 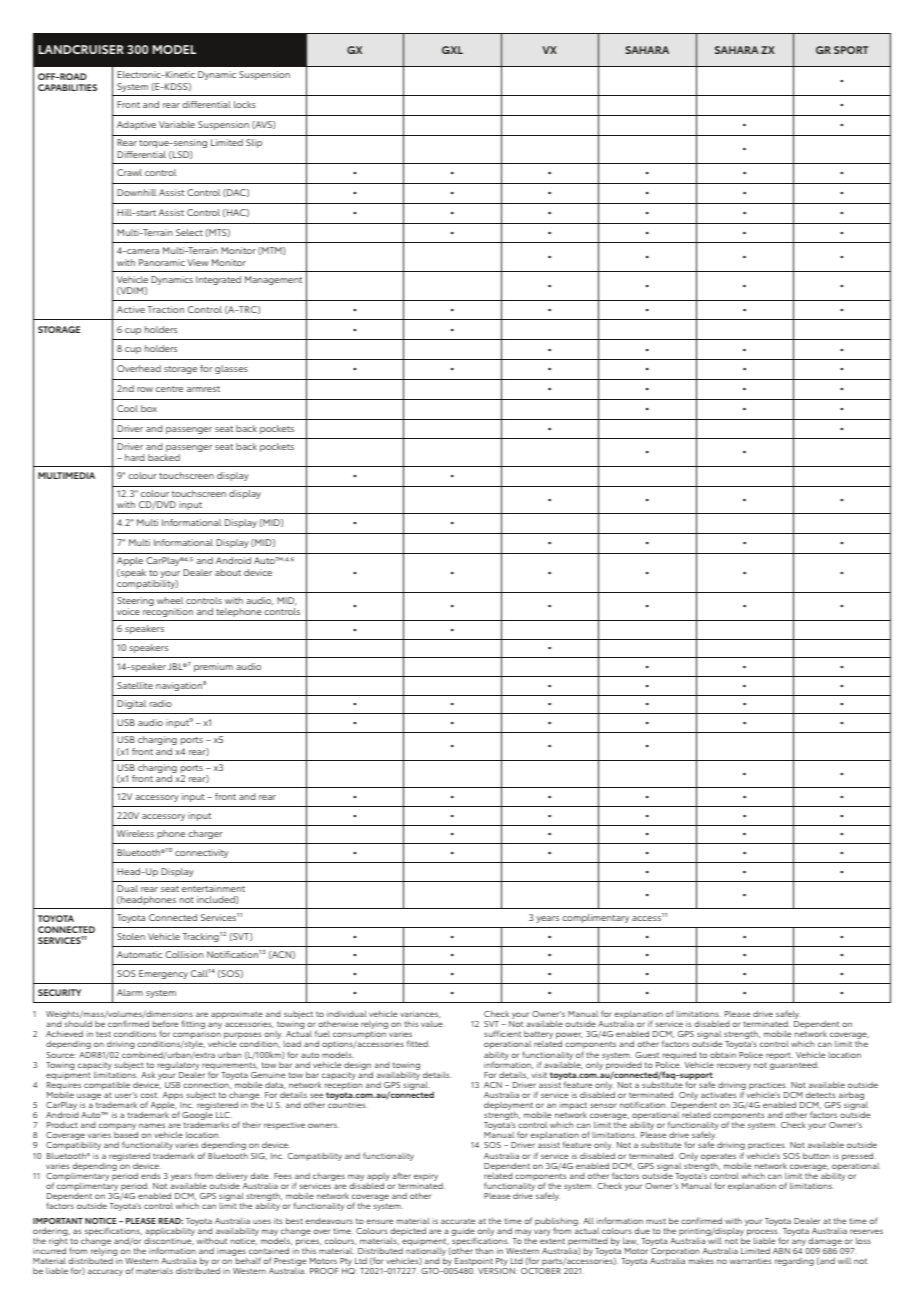 I want to click on hard, so click(x=135, y=457).
